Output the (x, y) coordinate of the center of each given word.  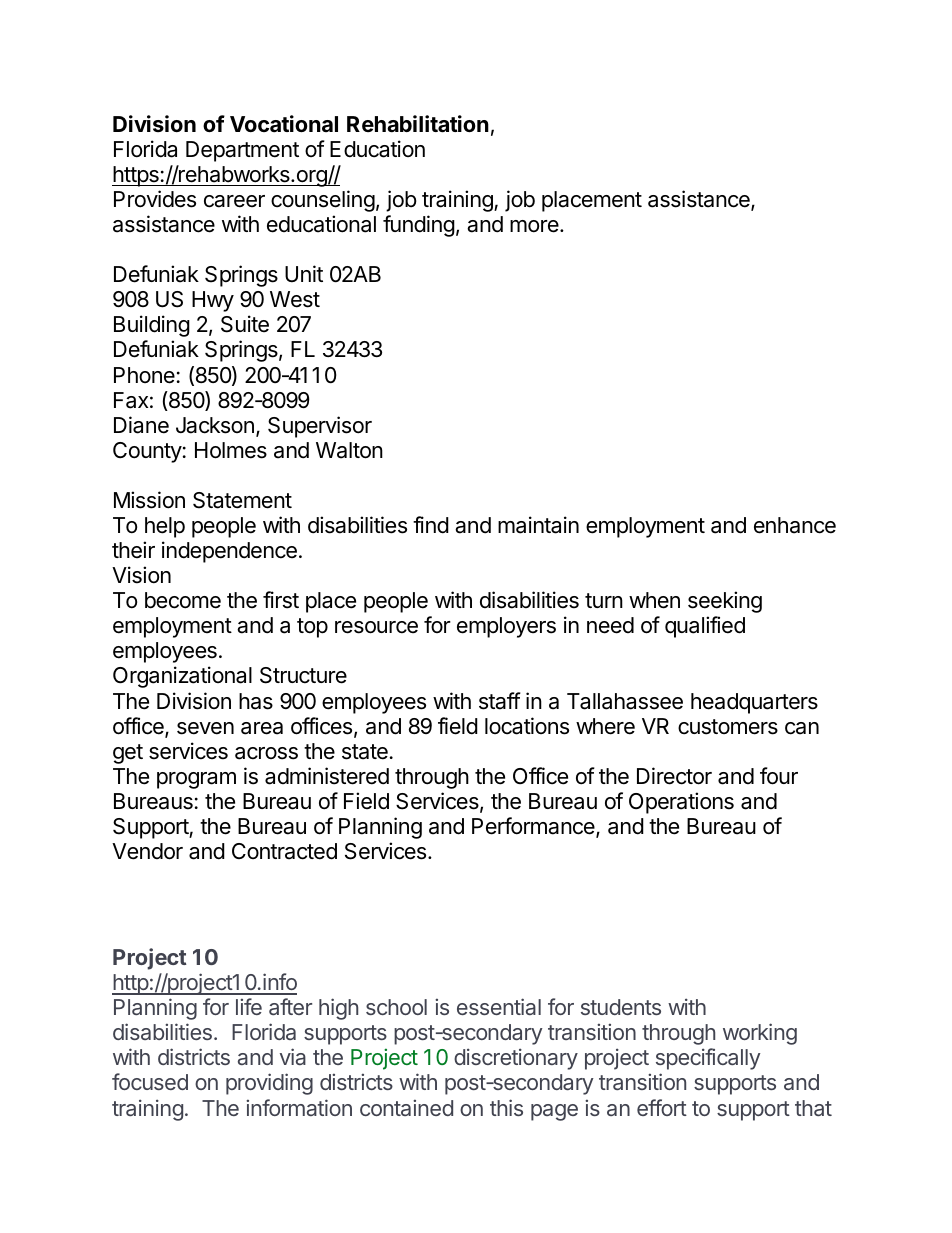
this (506, 1107)
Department (242, 151)
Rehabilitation (418, 124)
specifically (708, 1059)
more (535, 226)
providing (269, 1084)
